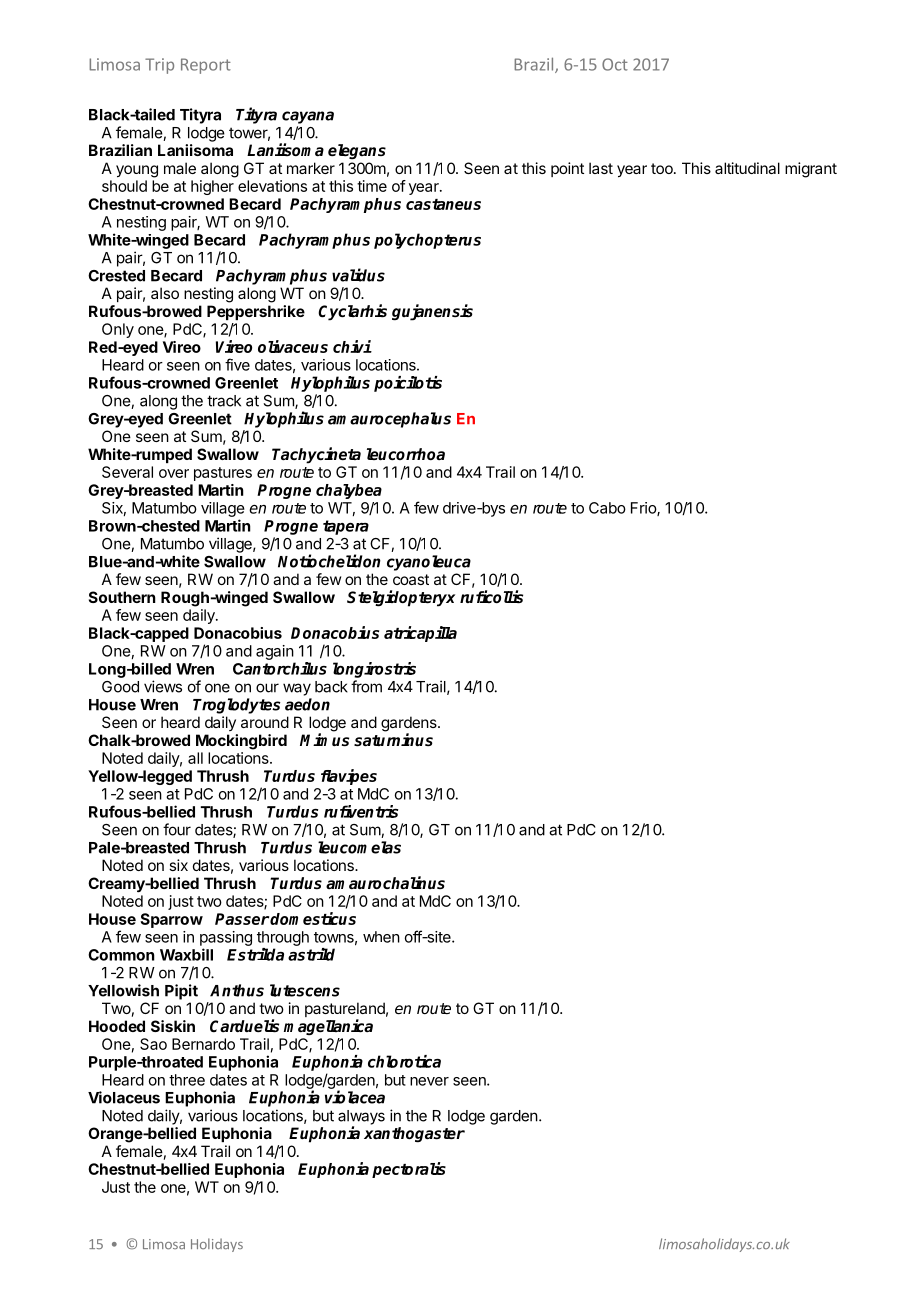  Describe the element at coordinates (122, 597) in the document. I see `Southern` at that location.
